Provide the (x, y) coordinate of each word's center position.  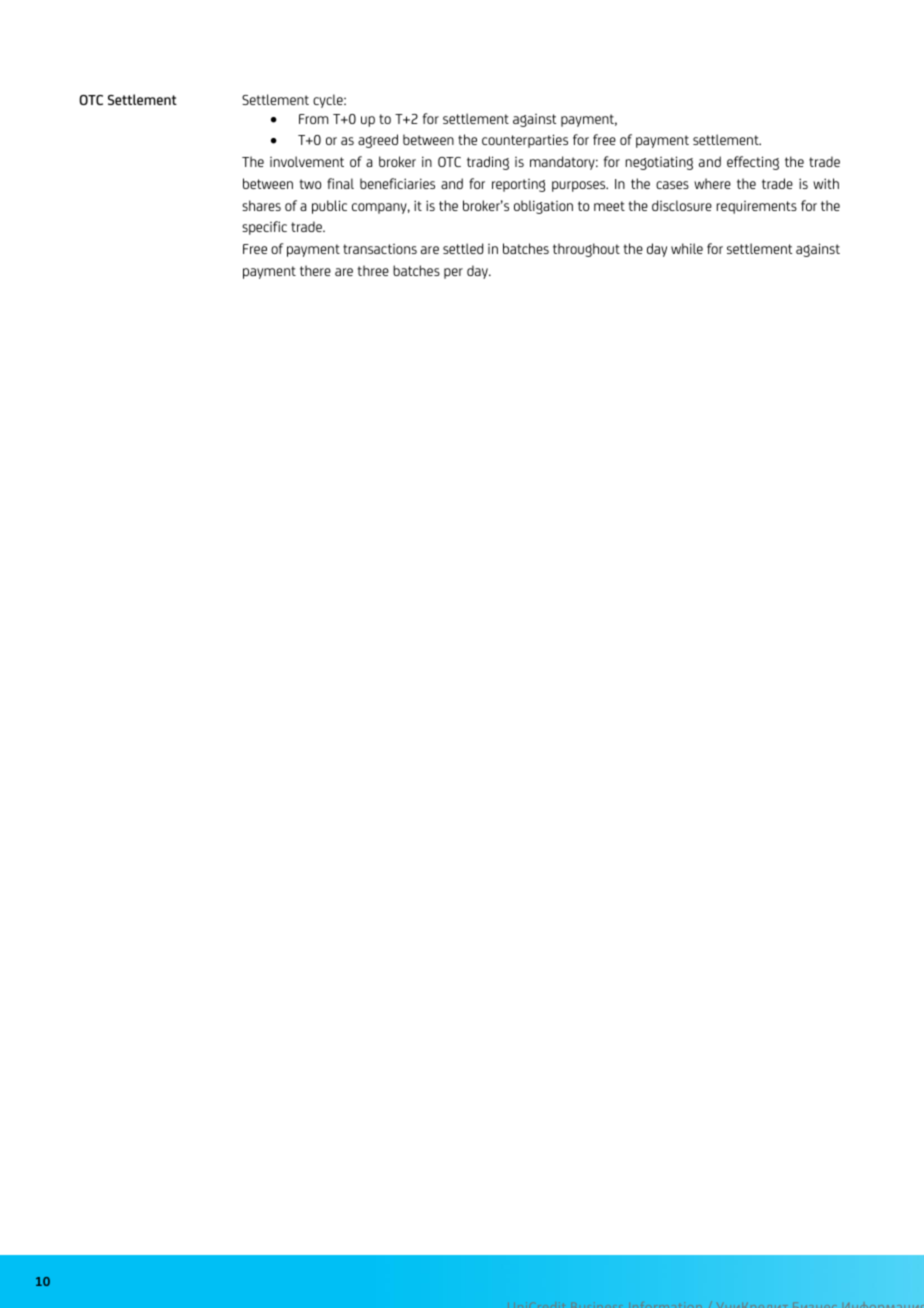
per (453, 273)
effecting (753, 163)
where (712, 183)
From (313, 119)
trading (488, 163)
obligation (543, 207)
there (315, 270)
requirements (757, 207)
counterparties (525, 141)
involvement (307, 161)
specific (264, 228)
